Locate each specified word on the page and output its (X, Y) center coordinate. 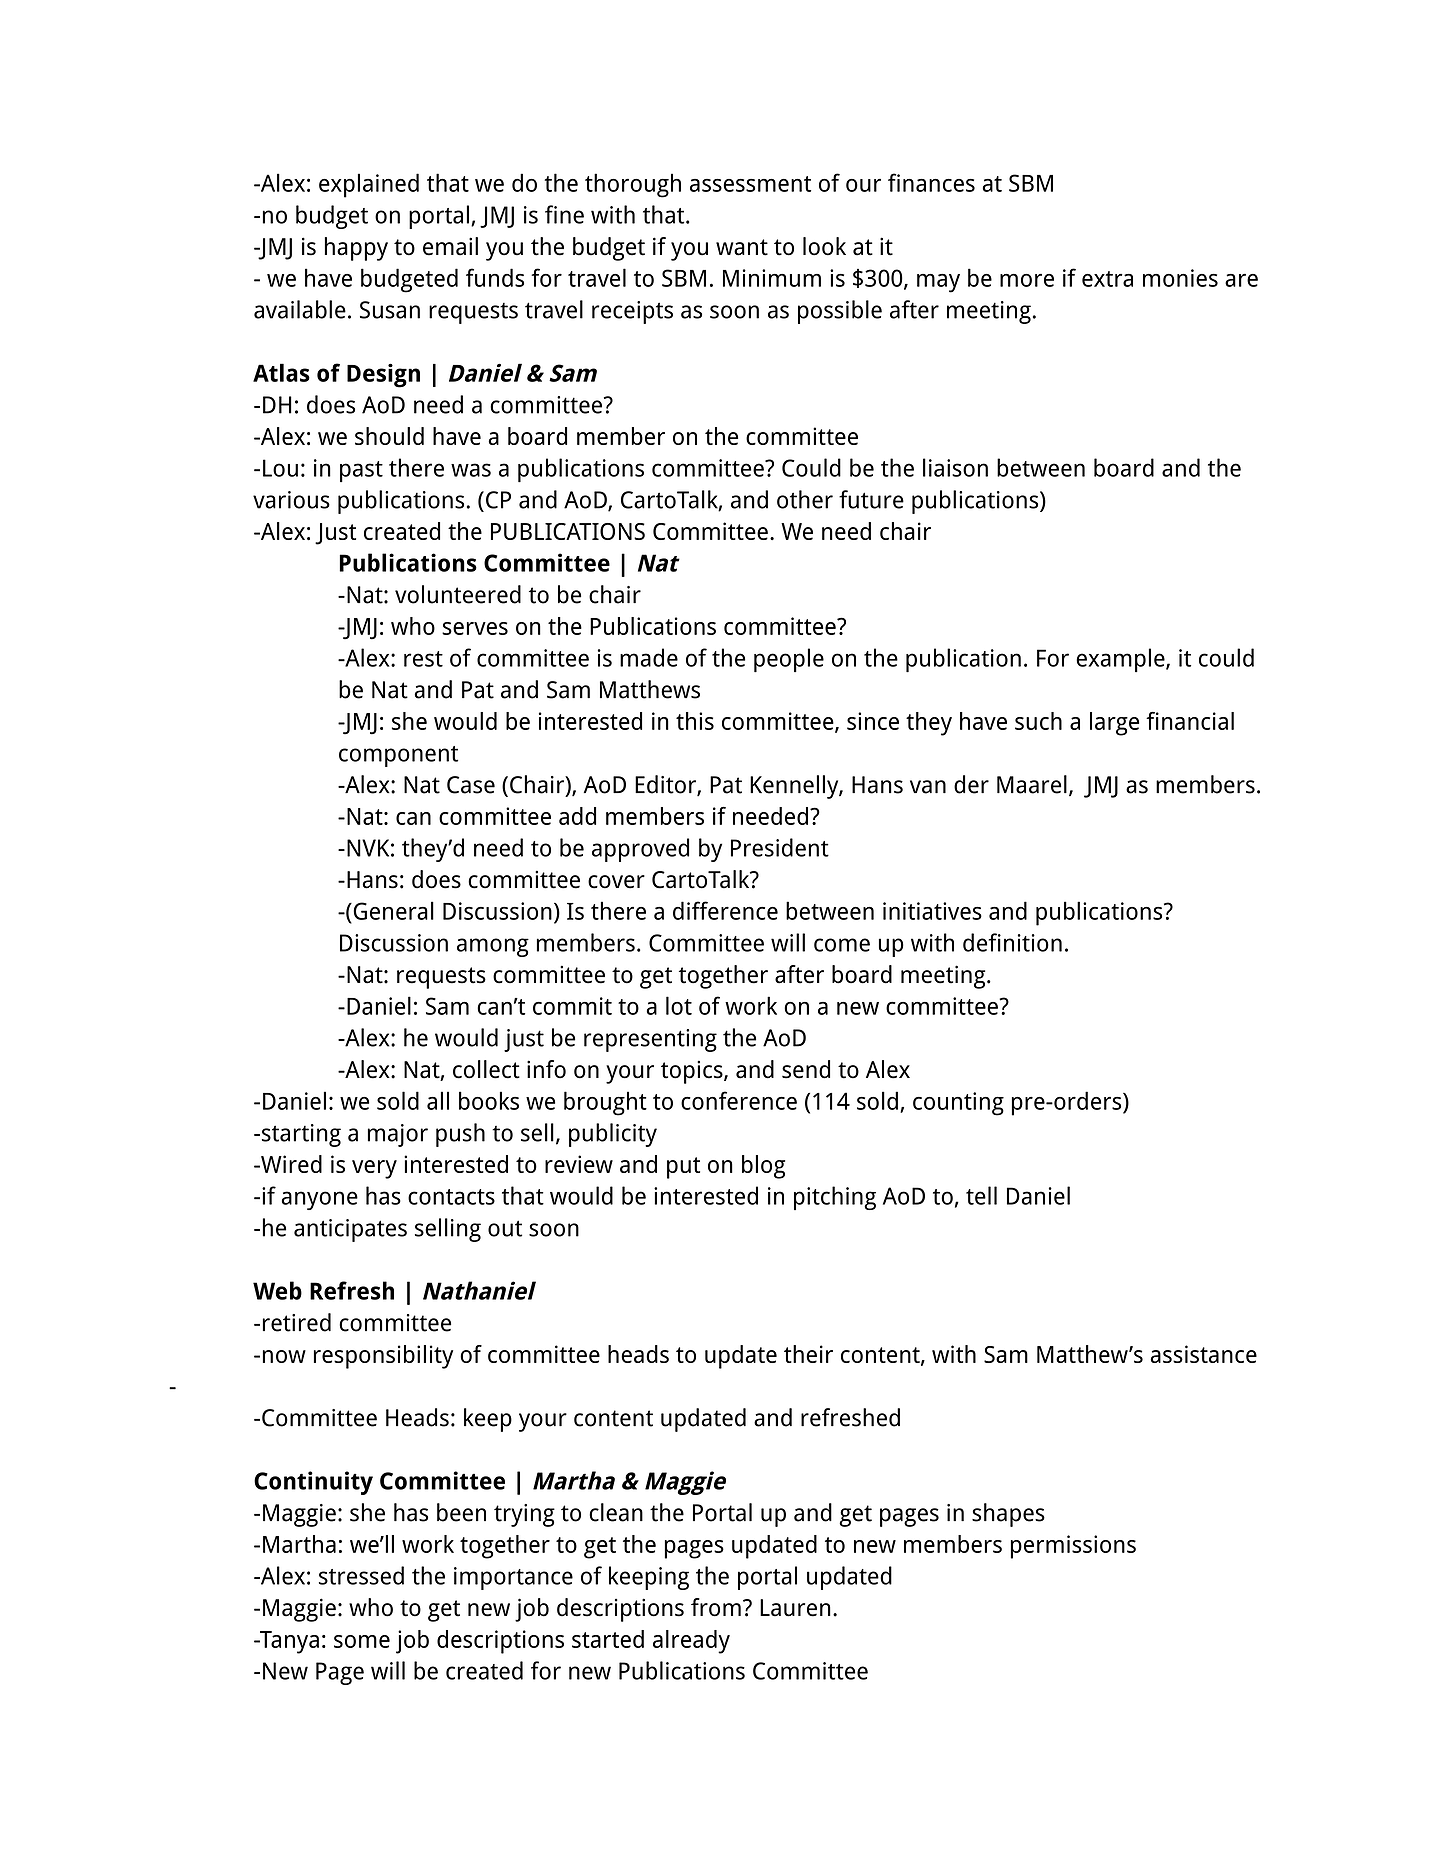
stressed (361, 1575)
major (398, 1135)
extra (1107, 279)
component (398, 756)
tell (981, 1195)
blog (763, 1167)
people (789, 660)
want (742, 247)
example (1121, 660)
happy (356, 249)
